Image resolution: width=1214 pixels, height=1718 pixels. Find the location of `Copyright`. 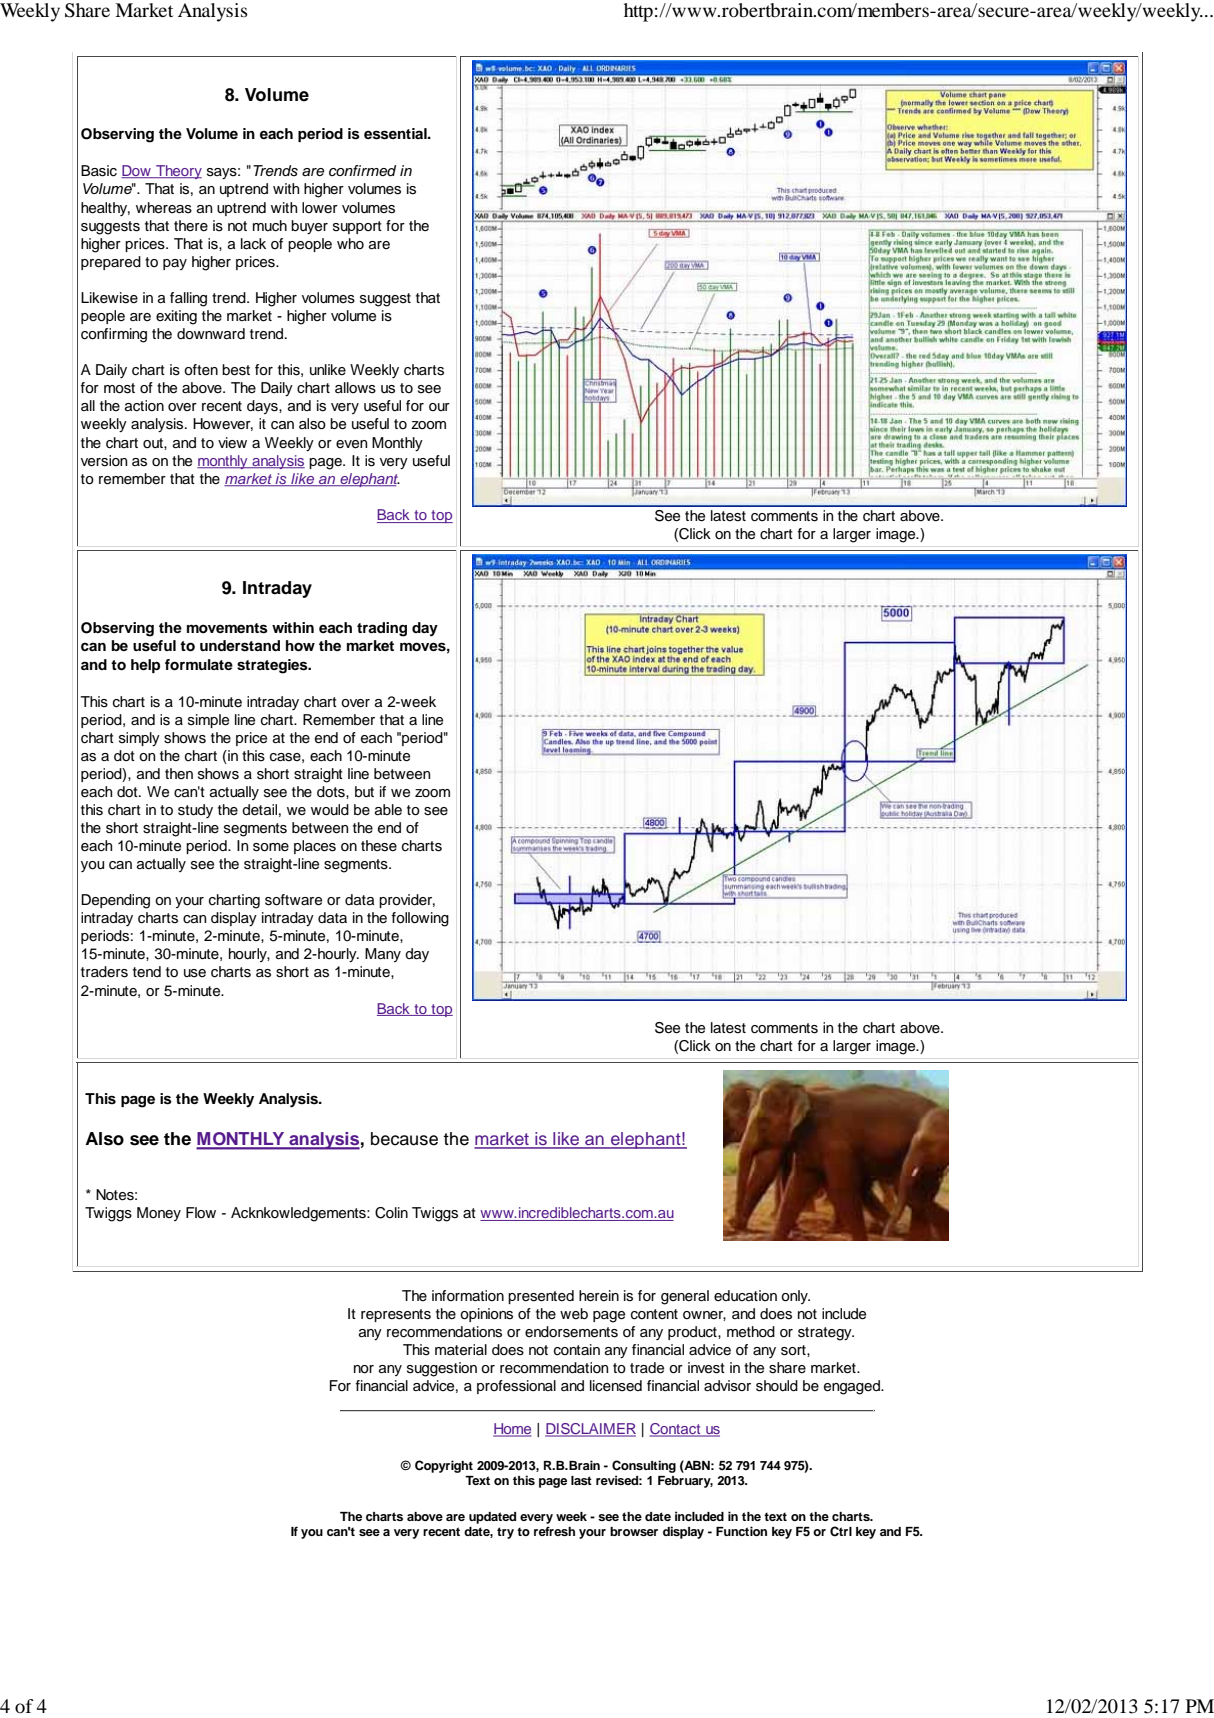

Copyright is located at coordinates (444, 1466).
